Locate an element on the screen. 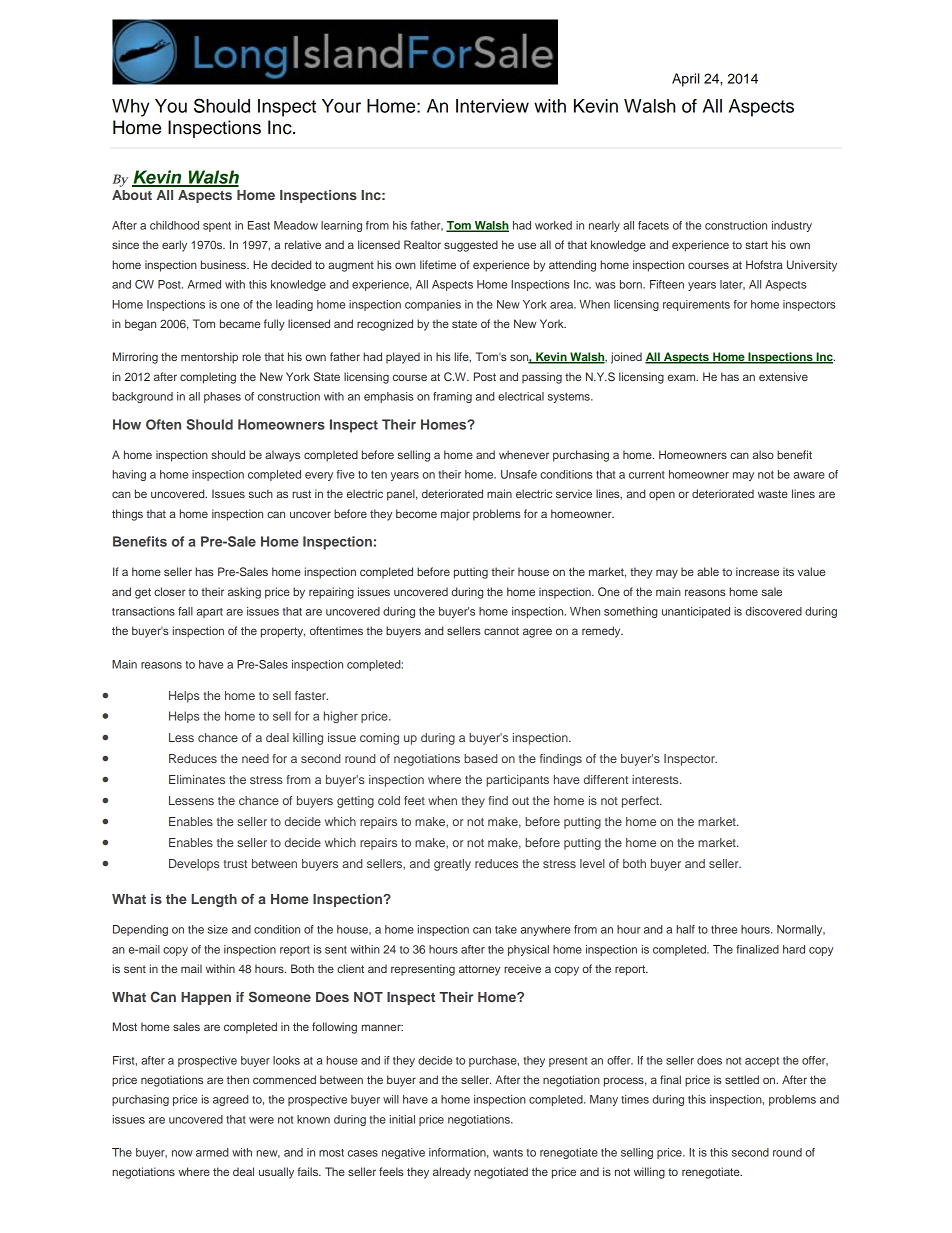  wants is located at coordinates (508, 1153).
